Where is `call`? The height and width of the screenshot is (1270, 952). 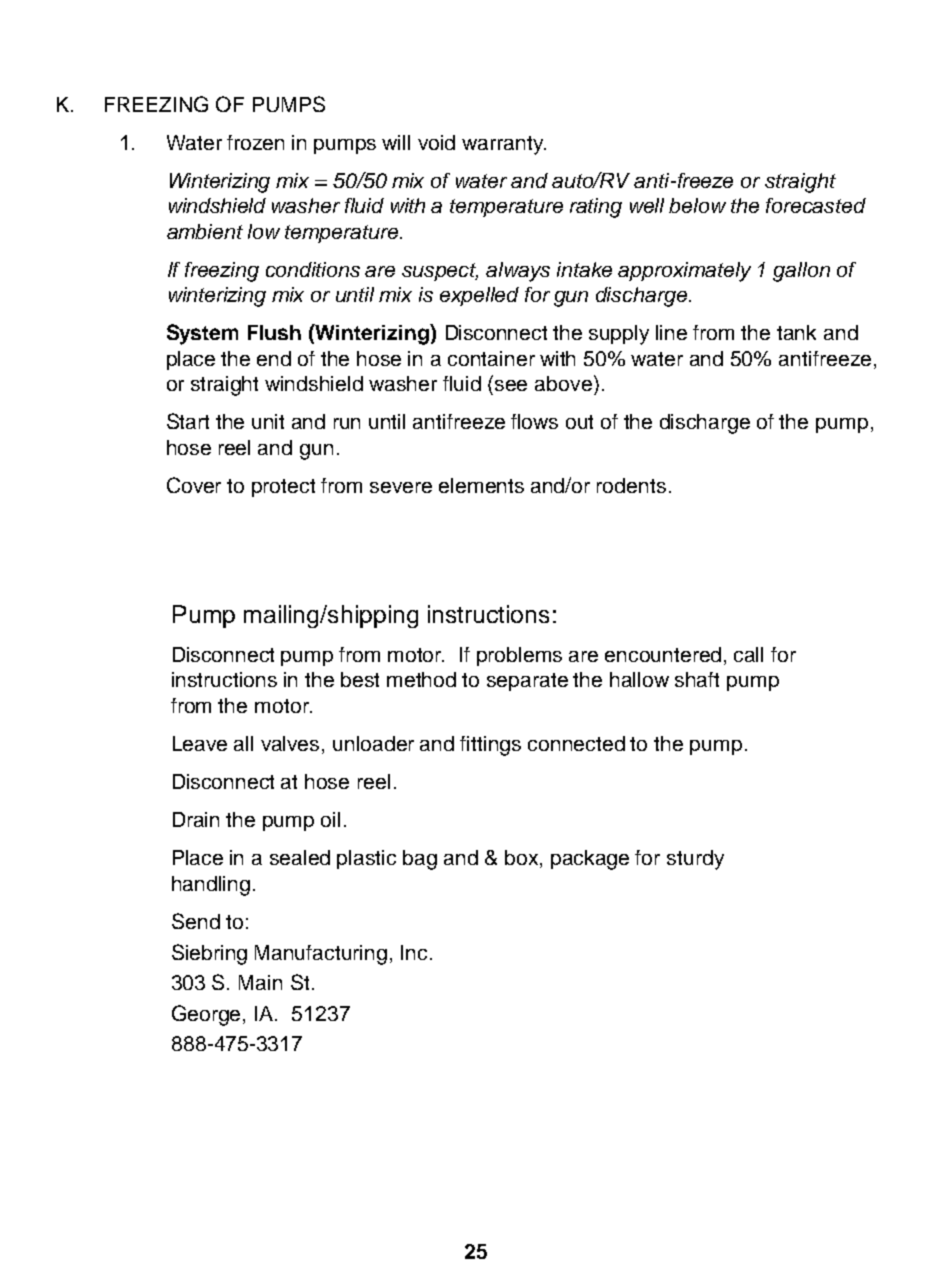
call is located at coordinates (748, 654).
